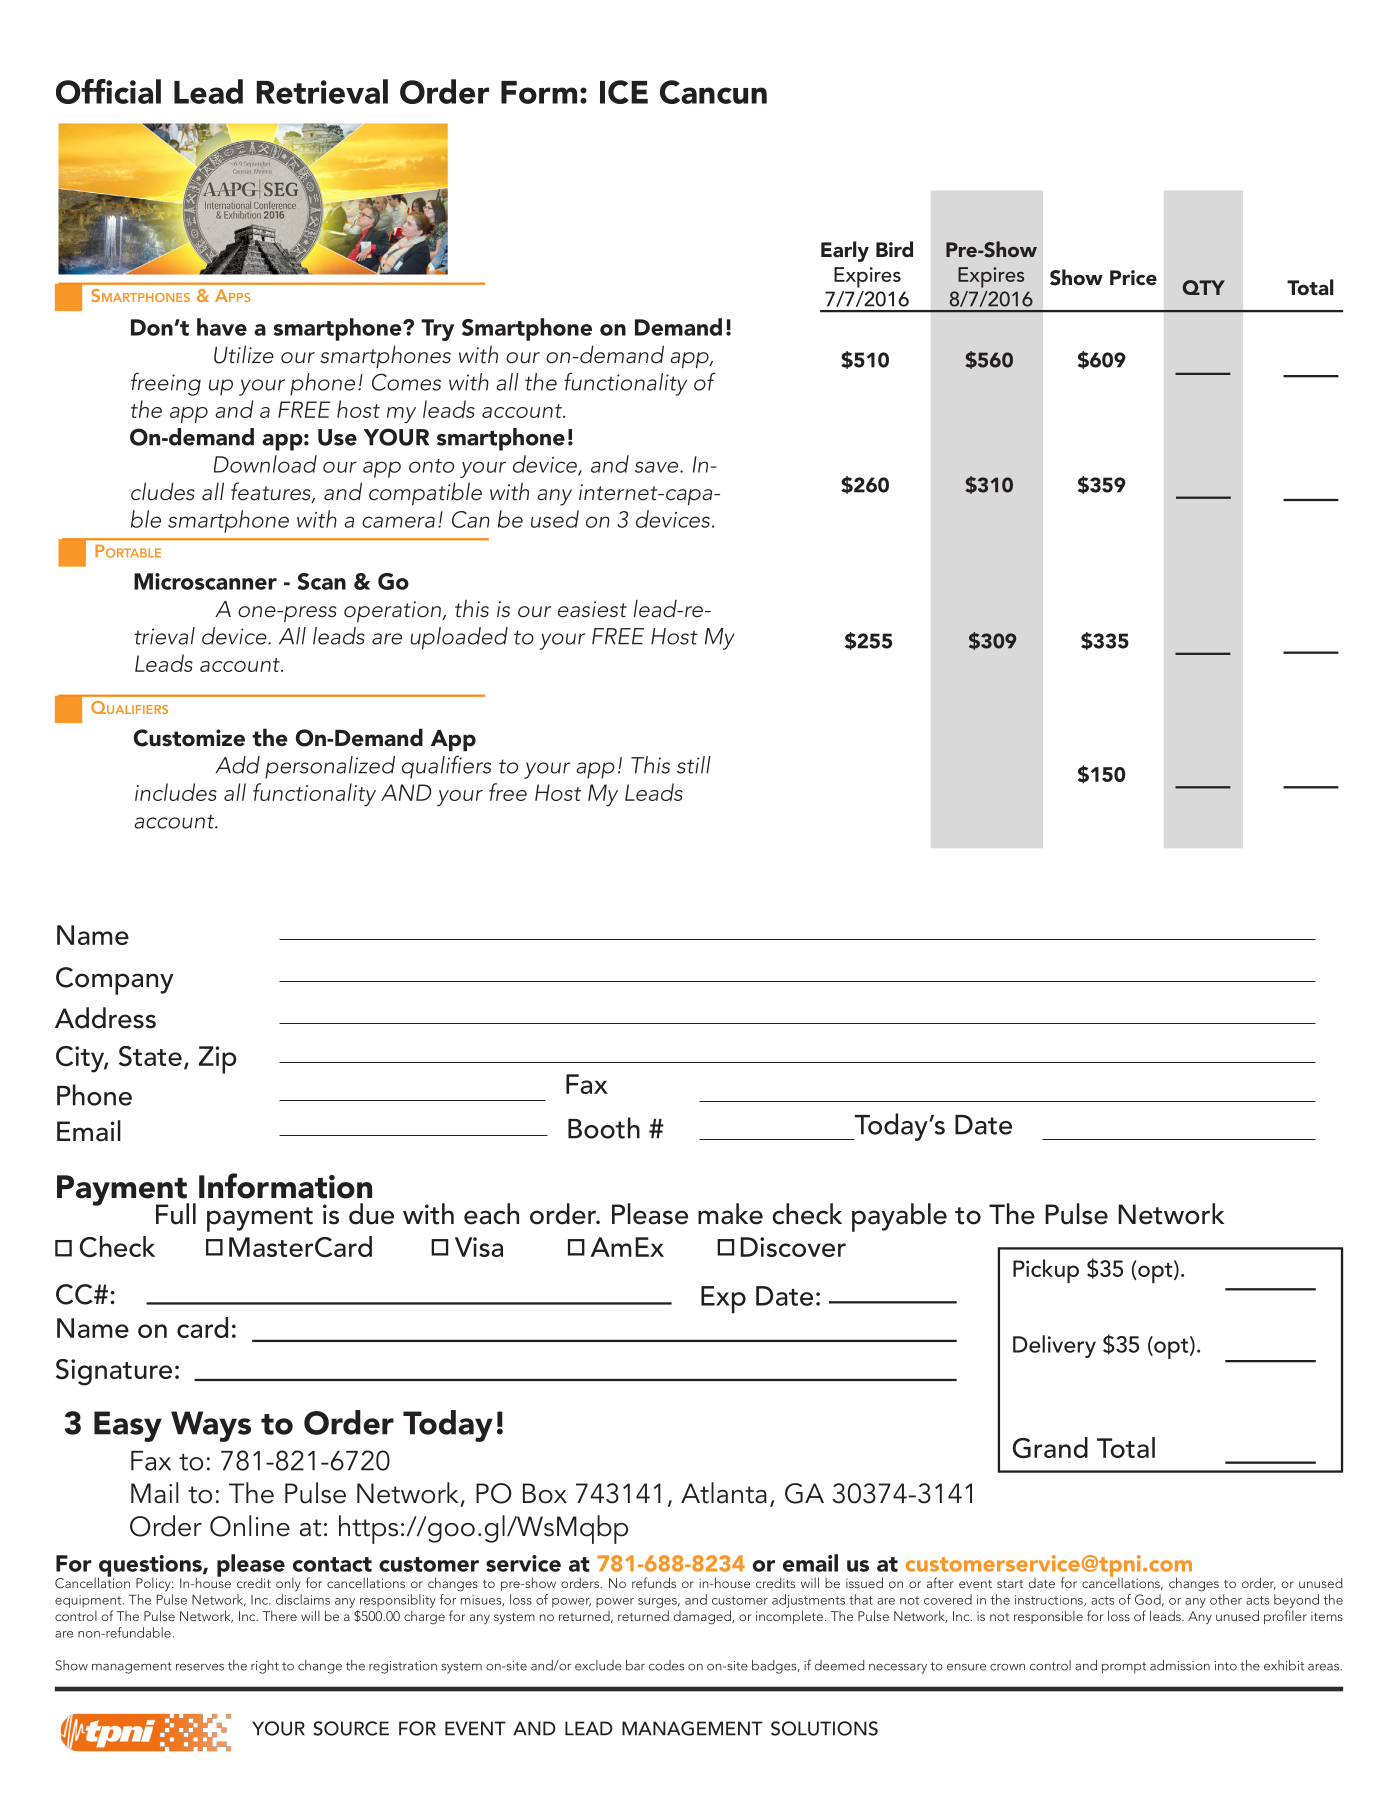 The height and width of the screenshot is (1809, 1398). I want to click on Company, so click(114, 981).
